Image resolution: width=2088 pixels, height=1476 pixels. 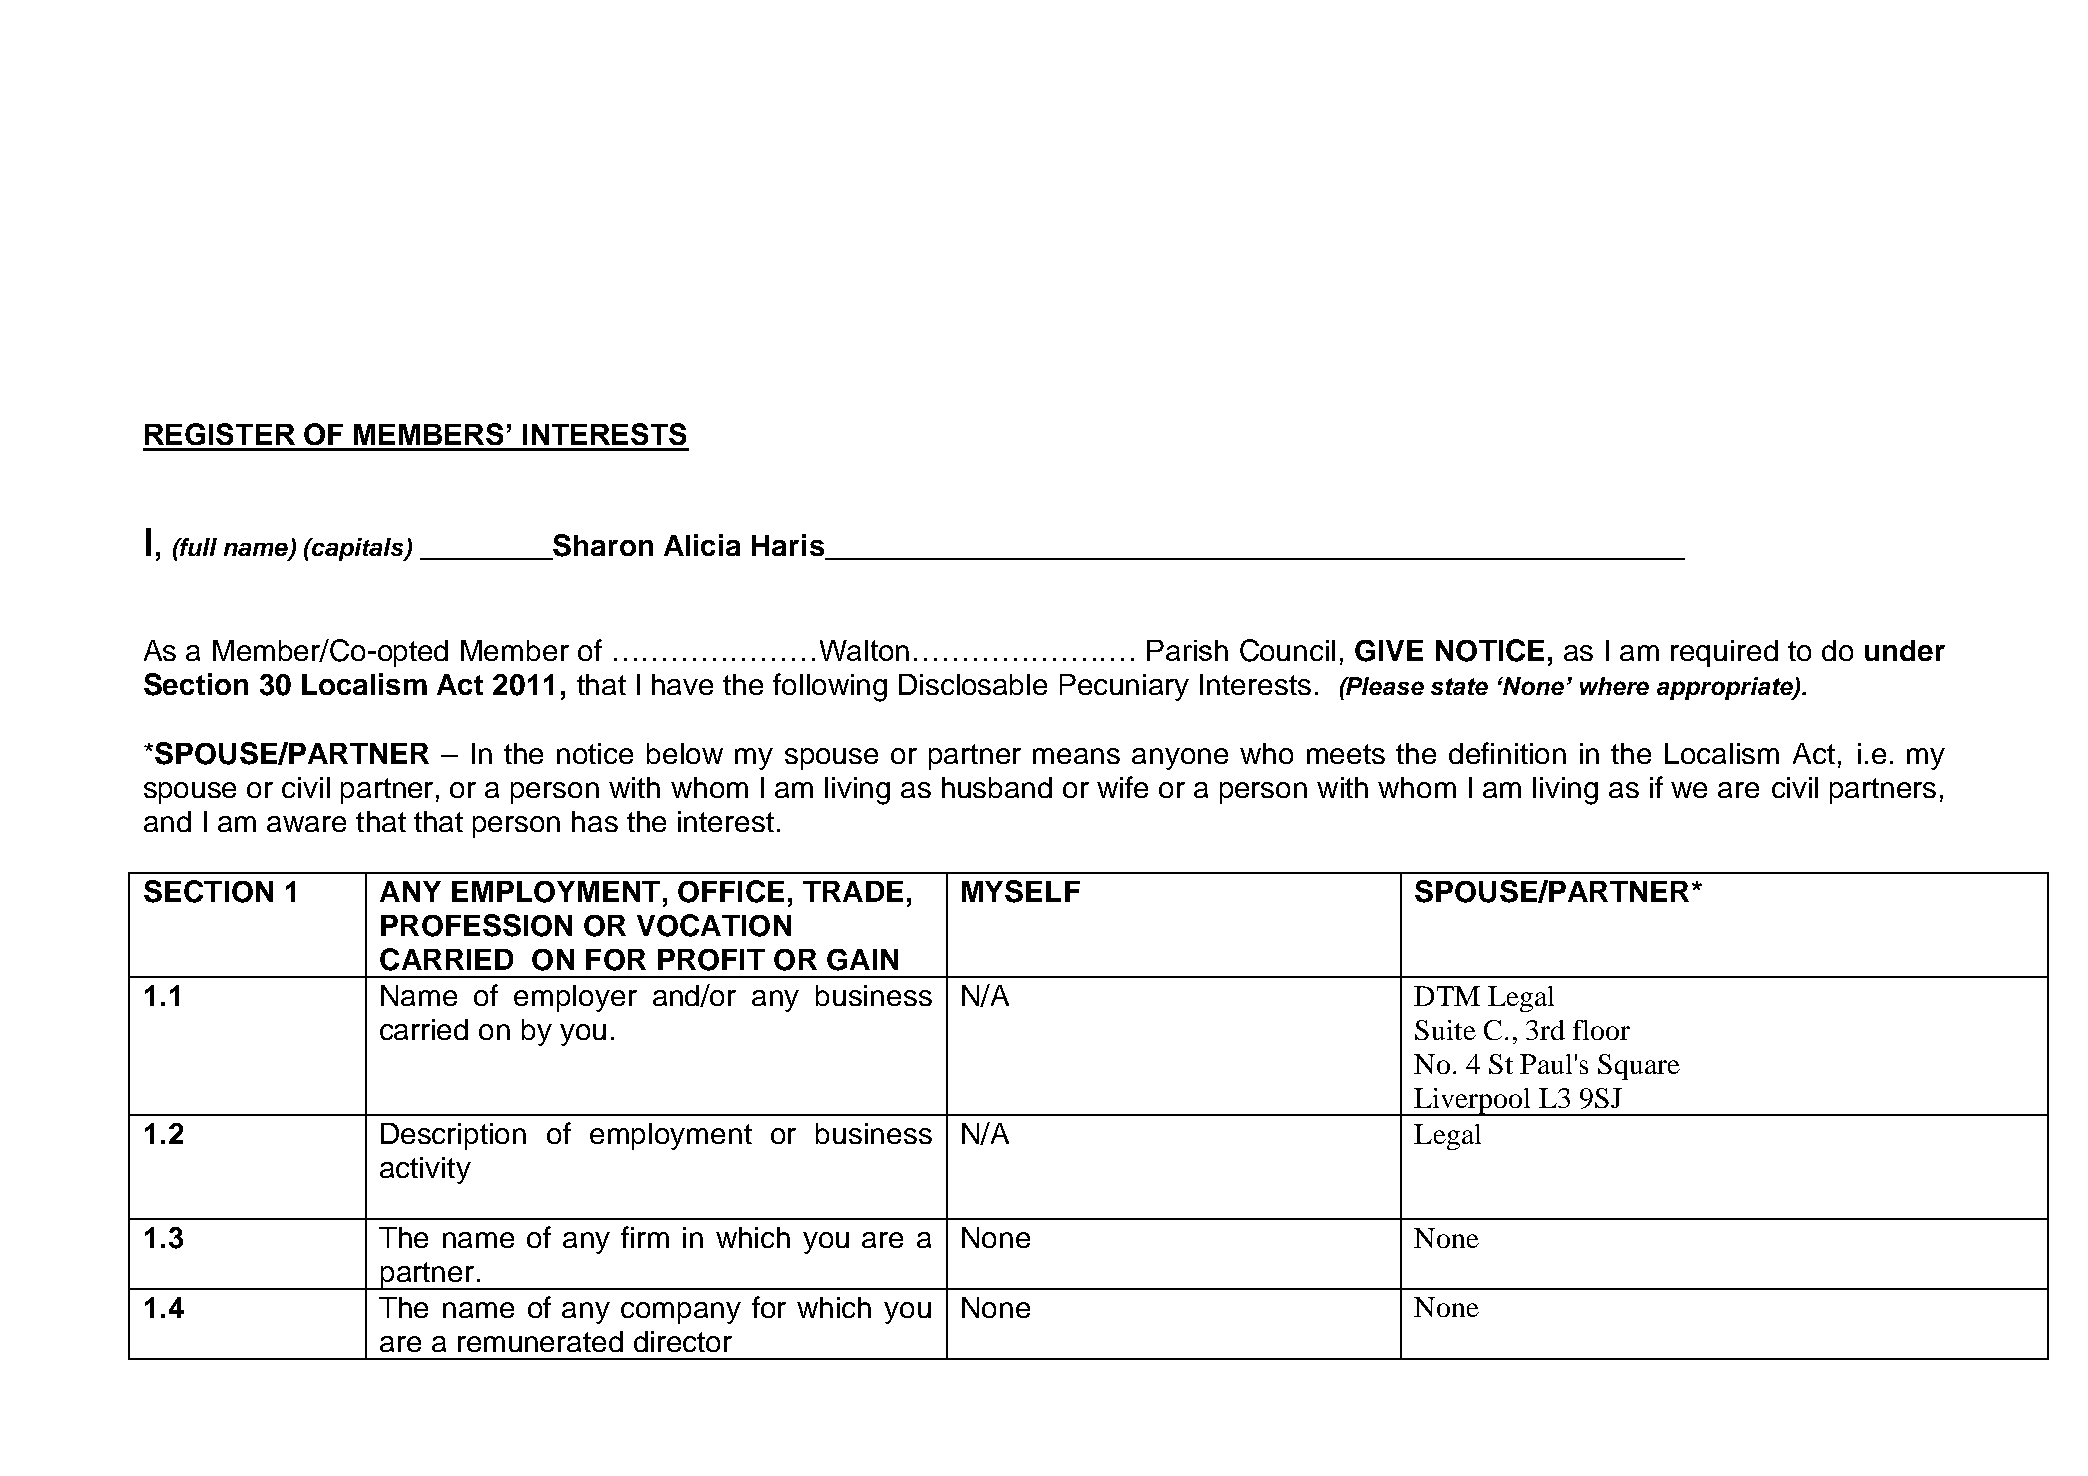 What do you see at coordinates (685, 753) in the image?
I see `below` at bounding box center [685, 753].
